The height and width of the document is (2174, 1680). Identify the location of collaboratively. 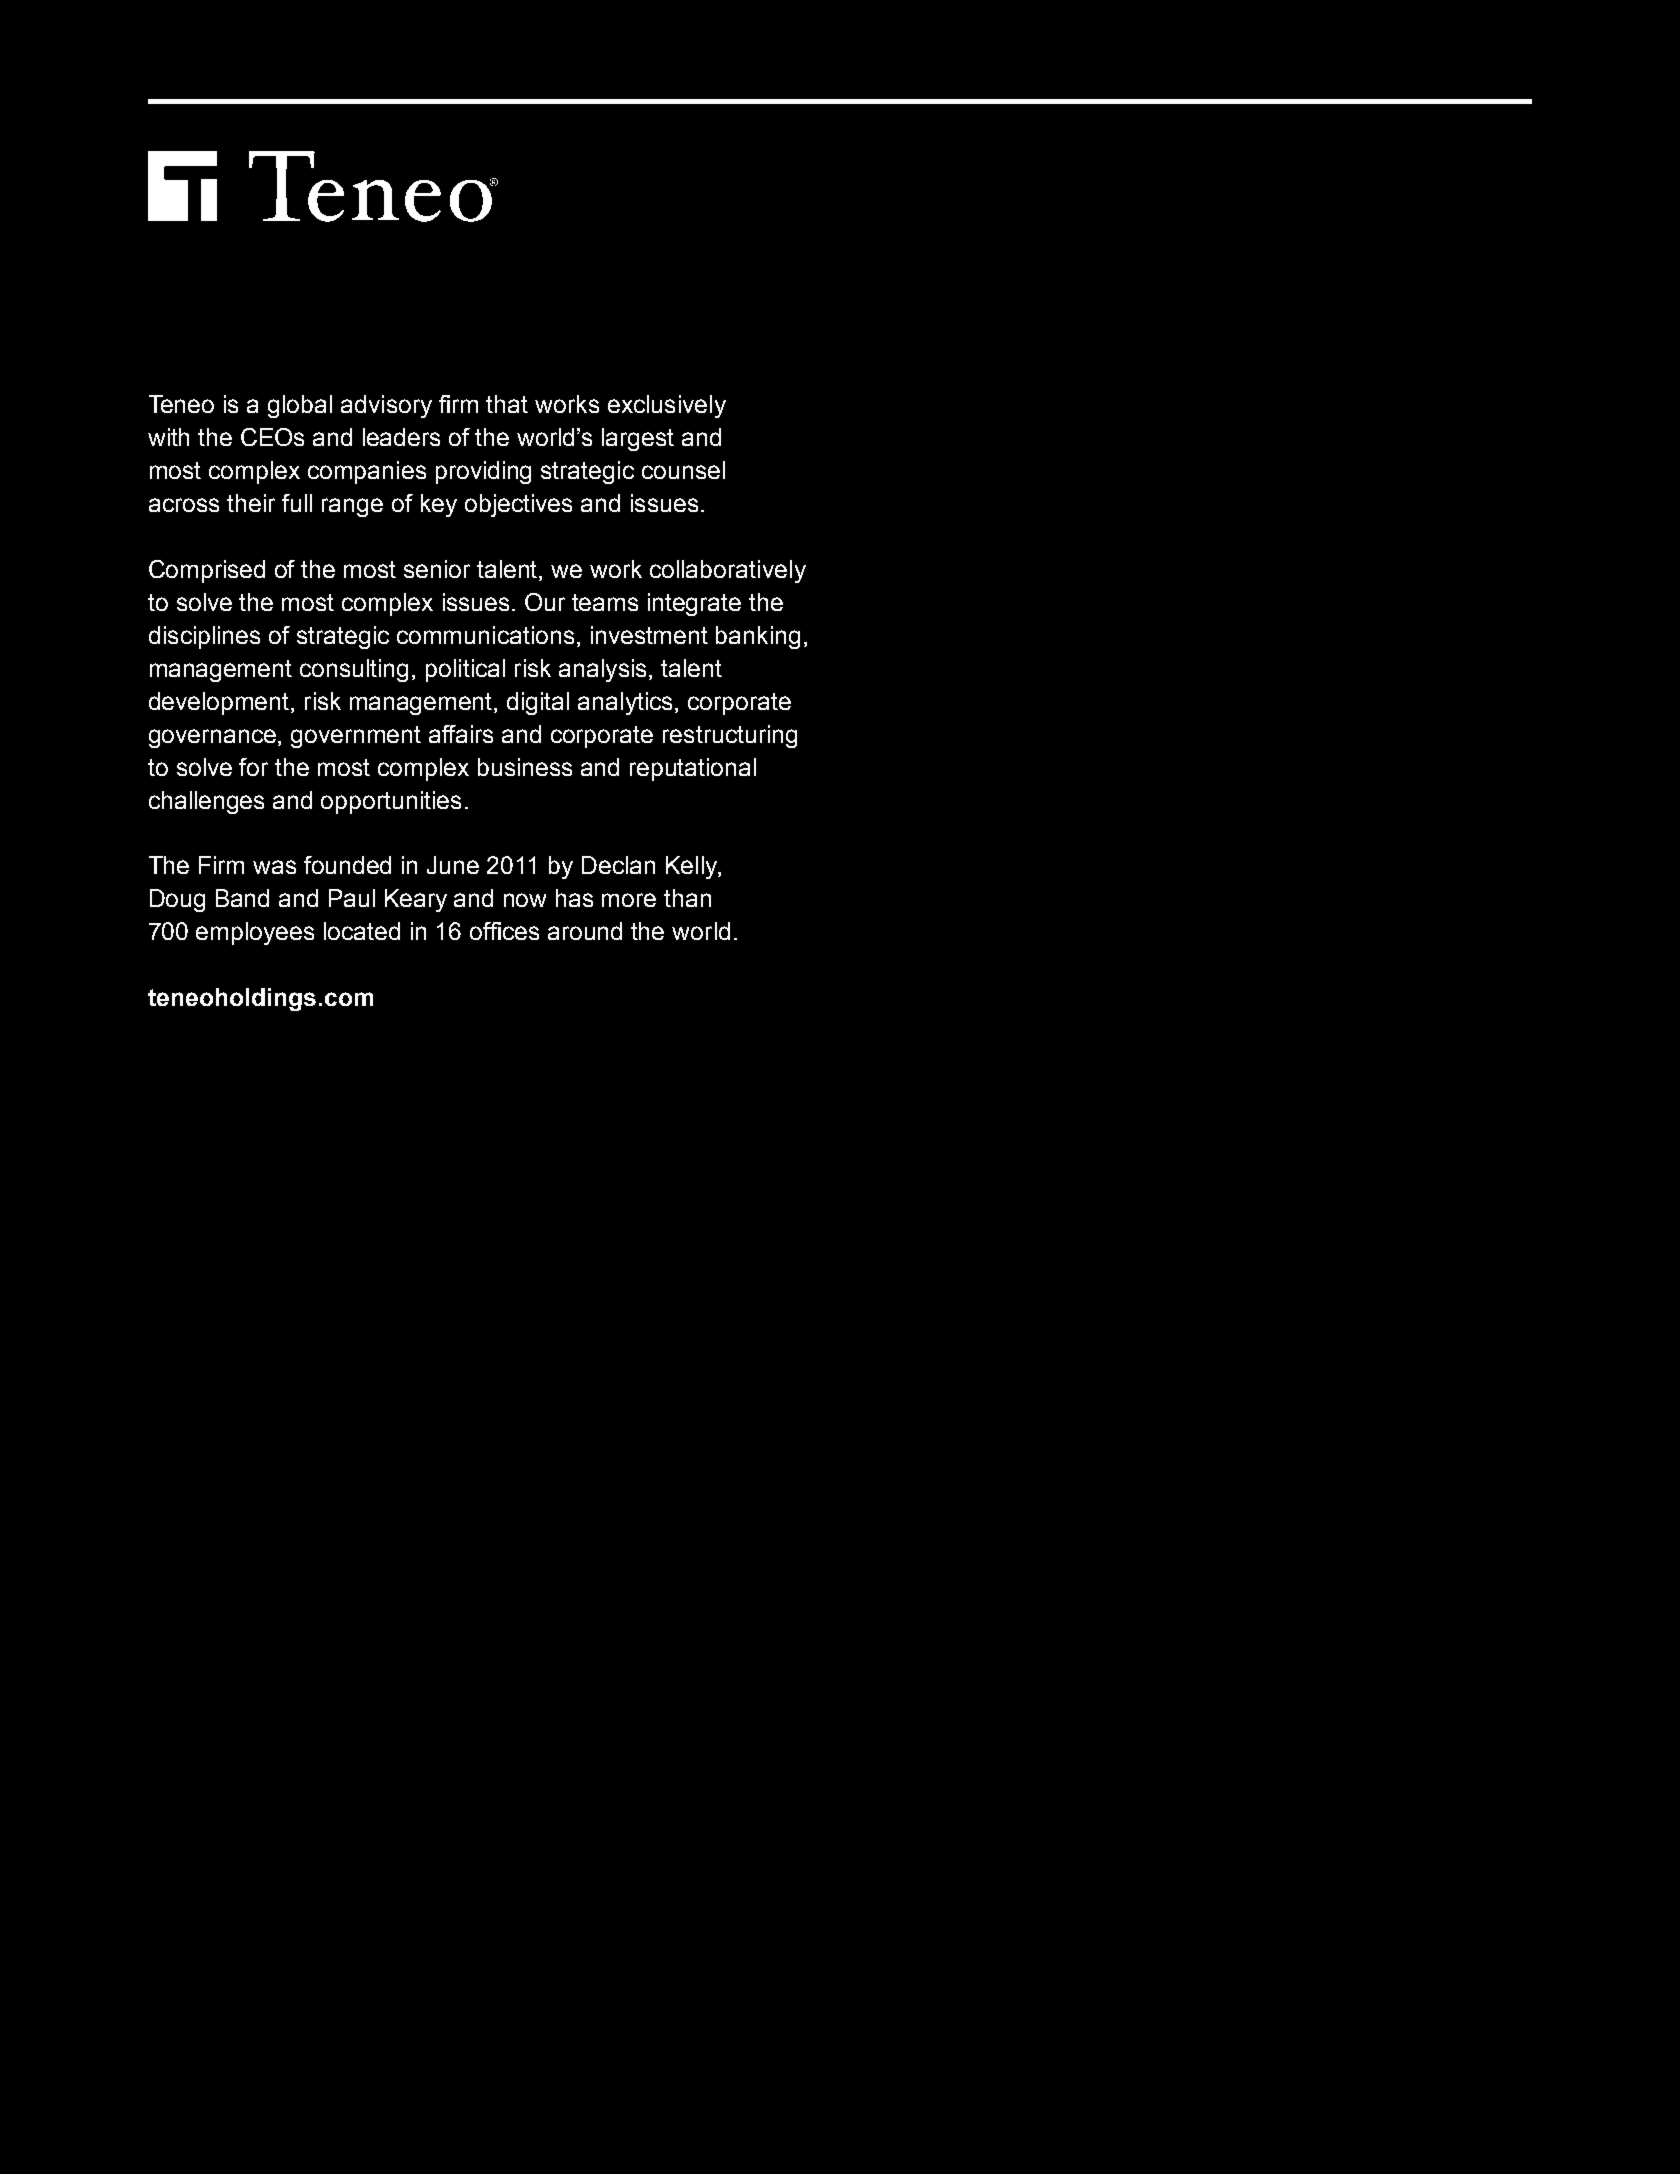
(728, 571).
